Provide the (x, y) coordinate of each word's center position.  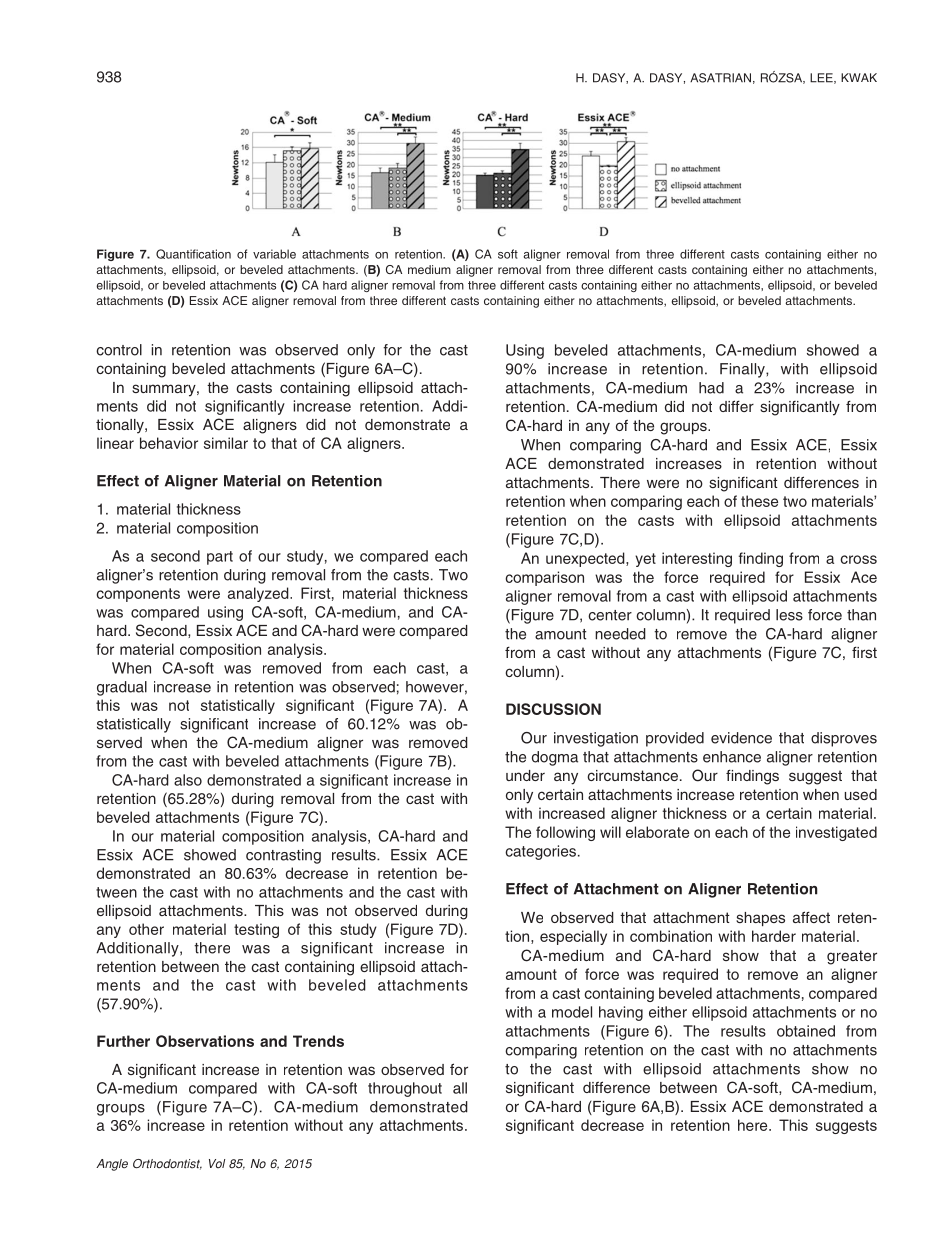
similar (226, 443)
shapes (760, 919)
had (711, 388)
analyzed (259, 594)
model (572, 1012)
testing (256, 930)
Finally (743, 370)
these (759, 501)
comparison (544, 578)
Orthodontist (167, 1164)
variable (274, 254)
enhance (732, 757)
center (610, 615)
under (525, 775)
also (188, 780)
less (789, 615)
